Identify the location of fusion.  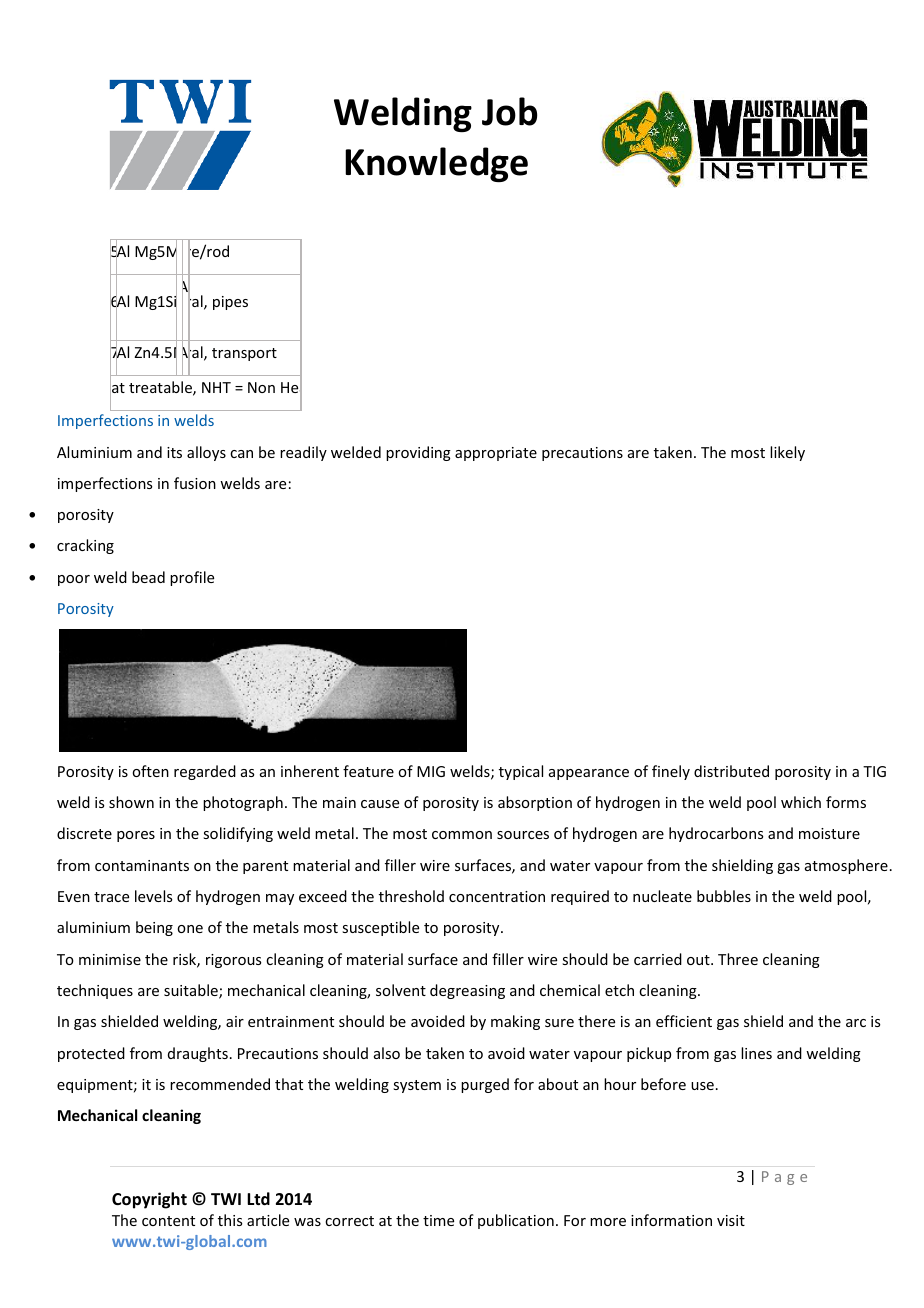
(195, 483).
